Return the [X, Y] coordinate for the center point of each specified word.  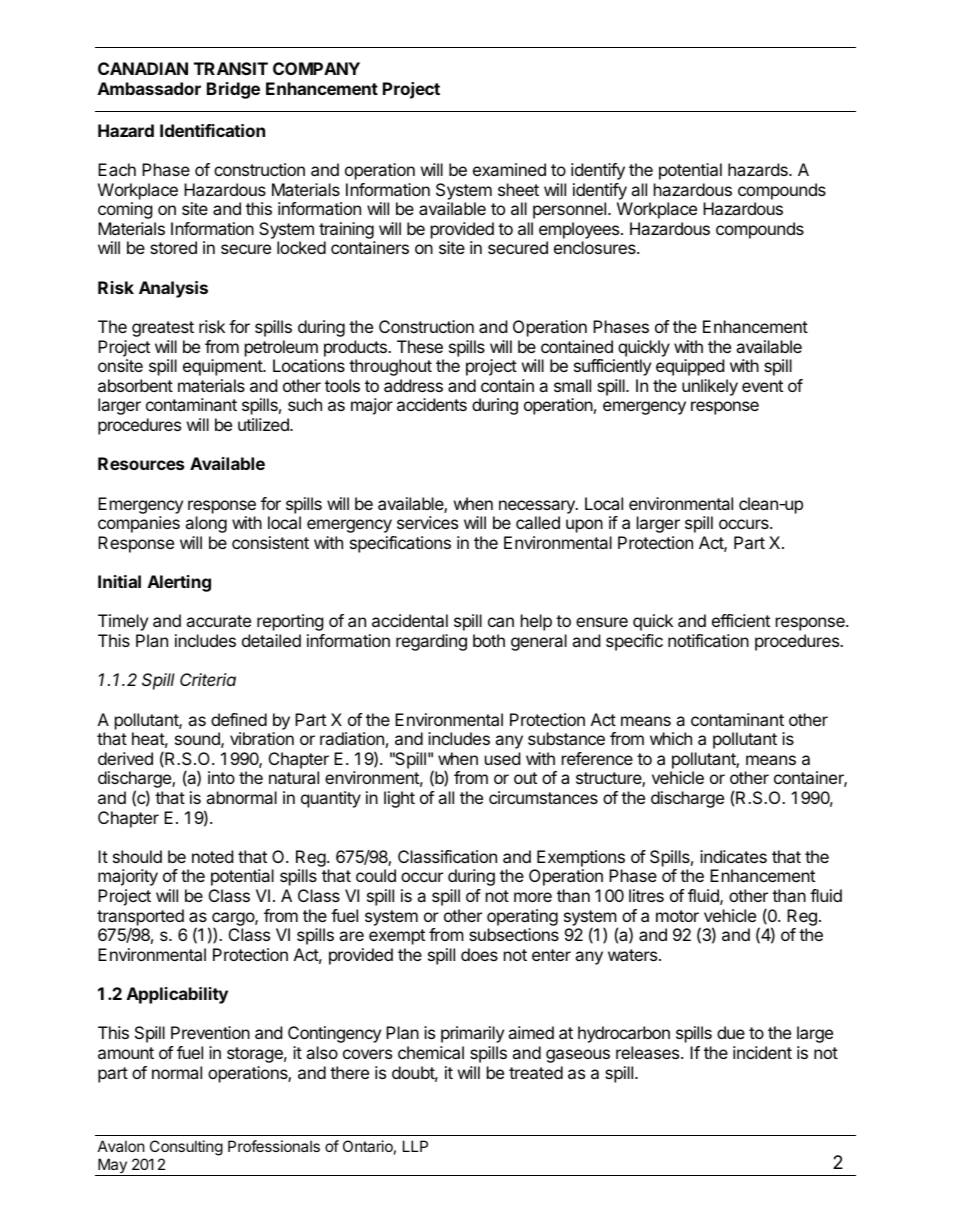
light [399, 799]
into [221, 777]
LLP [415, 1146]
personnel [571, 210]
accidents [432, 404]
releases [649, 1052]
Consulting [186, 1148]
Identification [212, 130]
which [671, 738]
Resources [141, 463]
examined [509, 169]
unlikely [710, 387]
